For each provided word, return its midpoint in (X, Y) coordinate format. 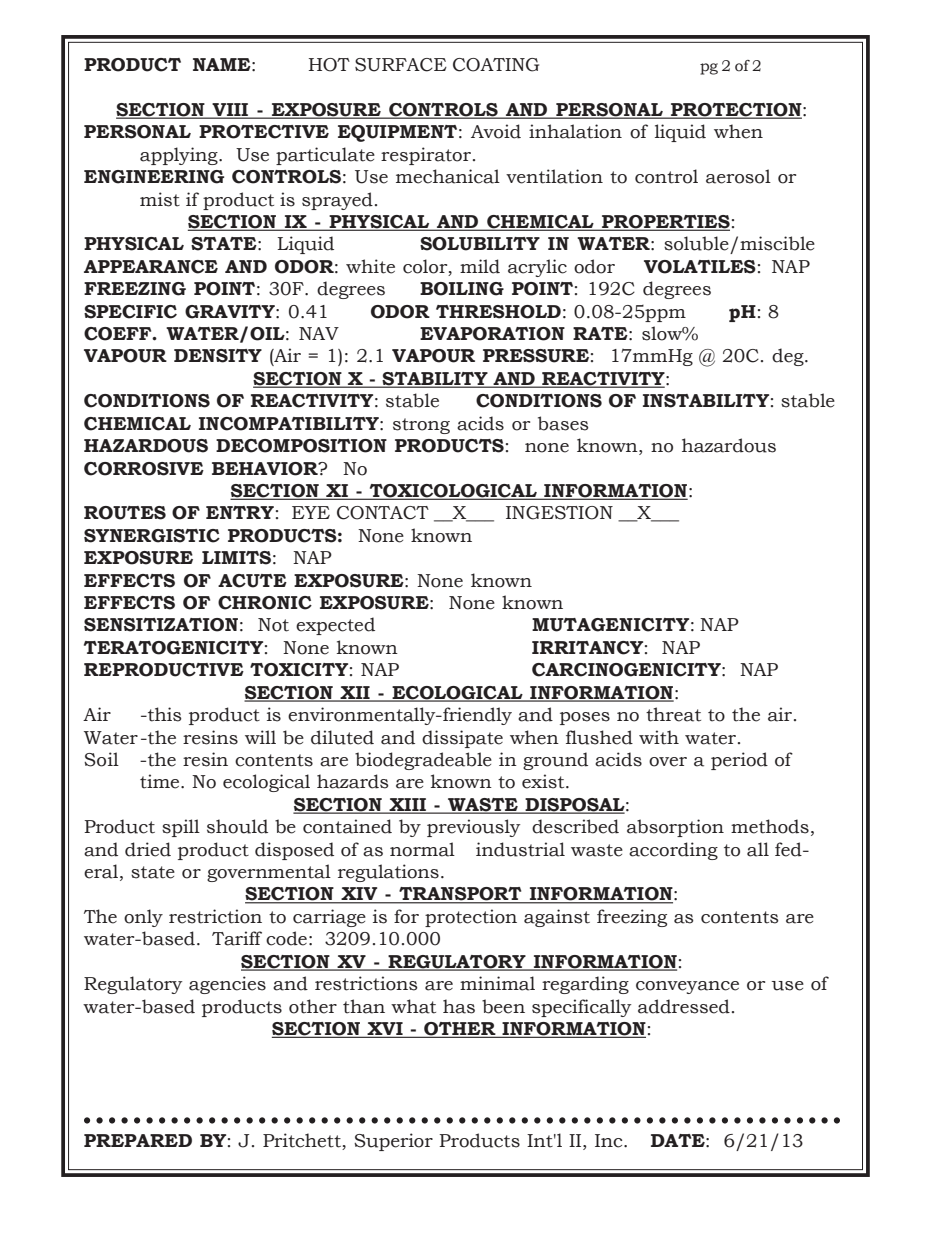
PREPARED (138, 1140)
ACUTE (252, 581)
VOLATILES (700, 267)
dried (148, 849)
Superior (393, 1142)
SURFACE (401, 65)
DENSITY (218, 356)
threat (673, 714)
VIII (230, 110)
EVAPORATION (492, 334)
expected (335, 626)
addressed (684, 1006)
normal (422, 849)
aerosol (738, 176)
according (673, 851)
